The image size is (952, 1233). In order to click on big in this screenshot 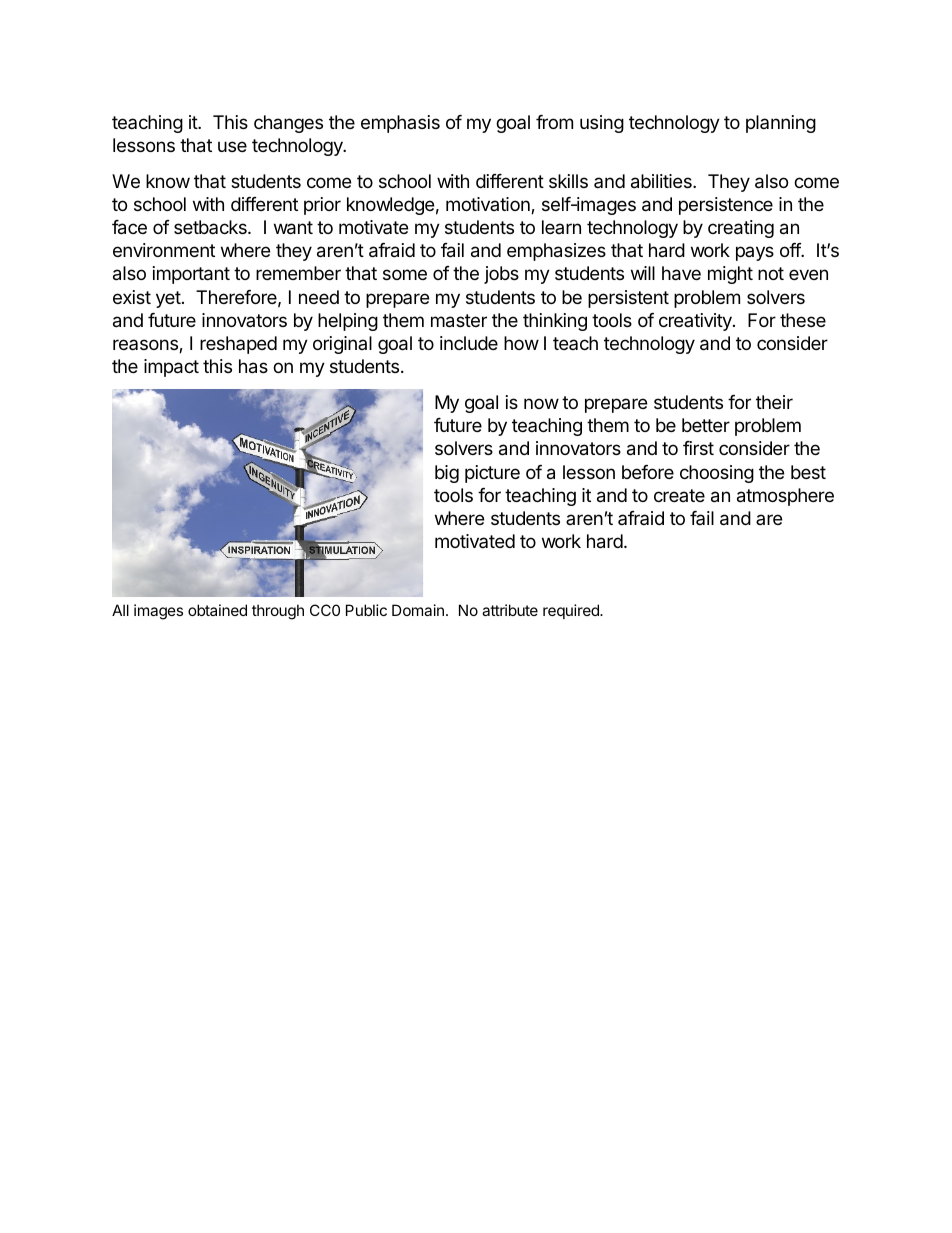, I will do `click(447, 474)`.
